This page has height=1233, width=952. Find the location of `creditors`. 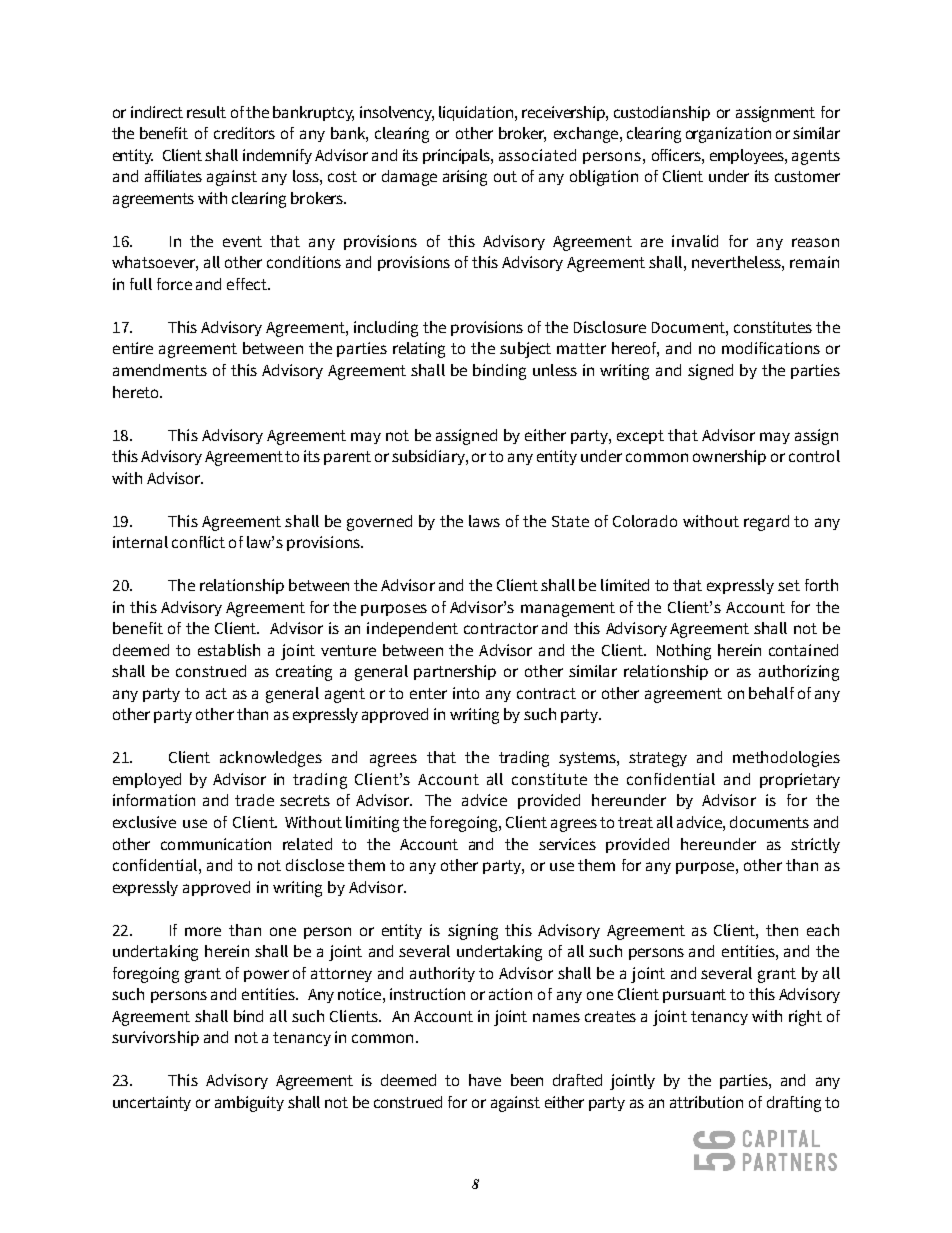

creditors is located at coordinates (244, 133).
